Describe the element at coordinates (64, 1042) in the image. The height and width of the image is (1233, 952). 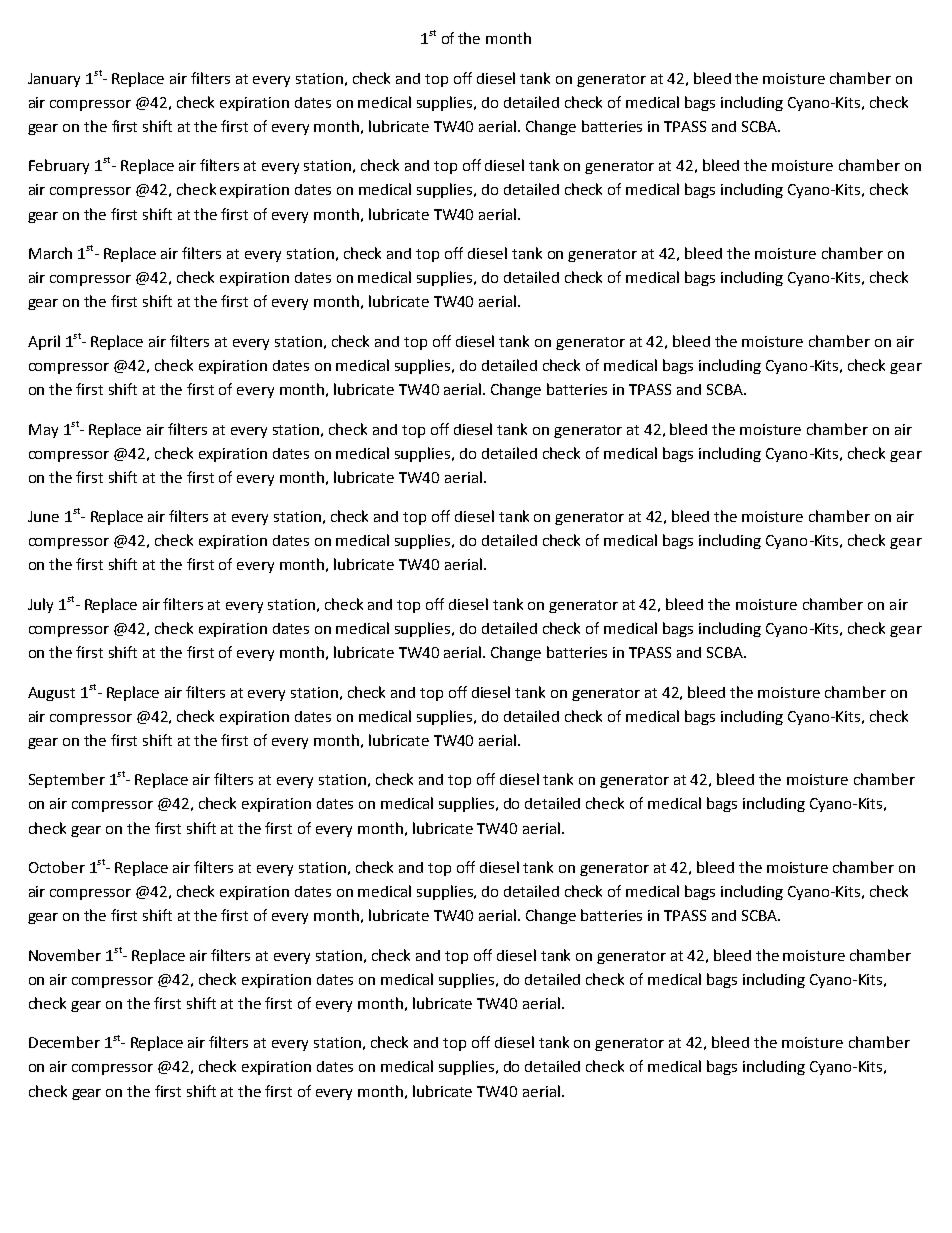
I see `December` at that location.
